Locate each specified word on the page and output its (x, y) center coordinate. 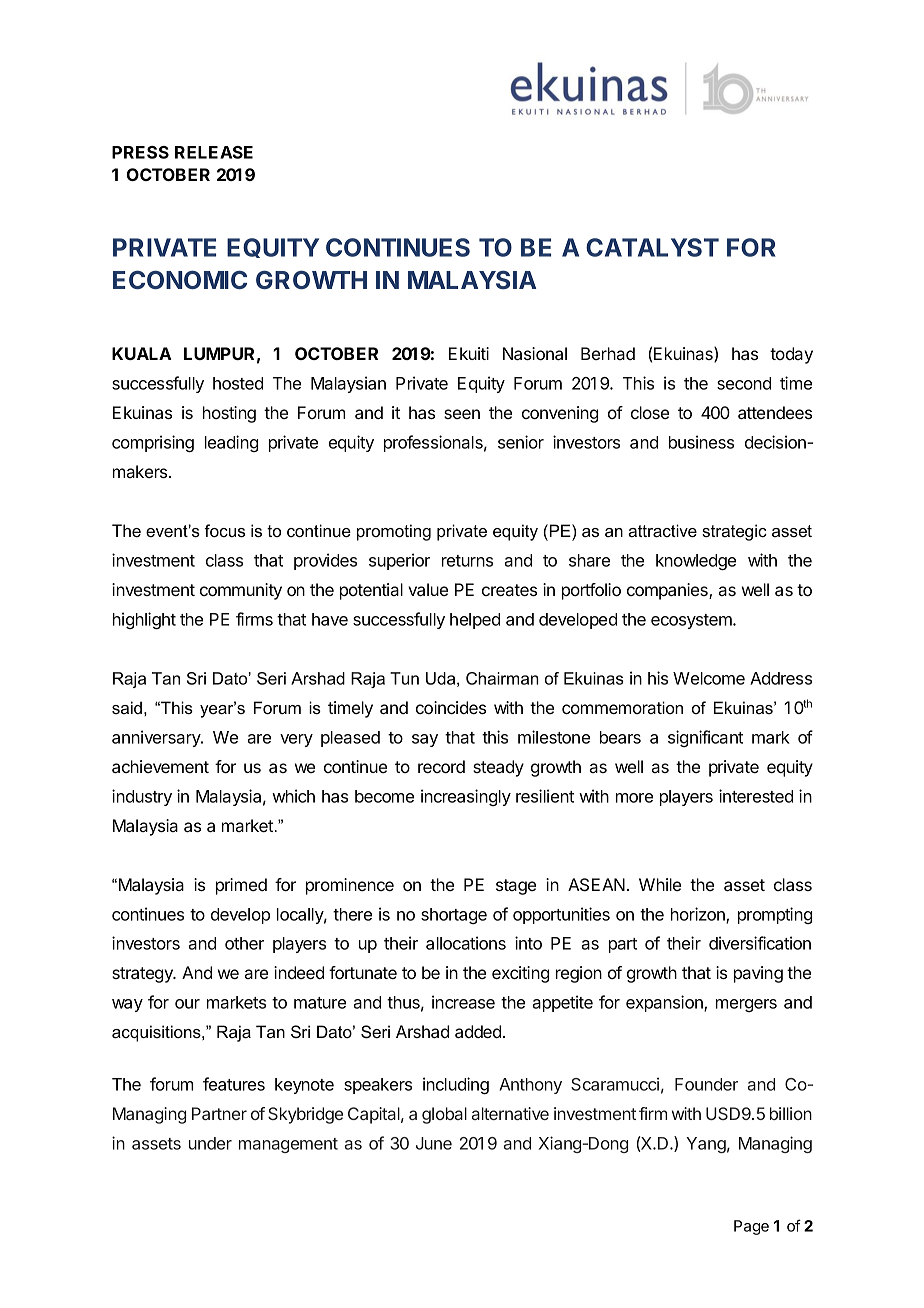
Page (751, 1227)
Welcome (709, 678)
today (791, 355)
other (244, 943)
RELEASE (214, 152)
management (288, 1145)
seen (462, 414)
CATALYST (652, 247)
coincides (451, 707)
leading (231, 443)
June (434, 1143)
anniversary (157, 738)
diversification (760, 943)
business (701, 442)
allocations (466, 943)
